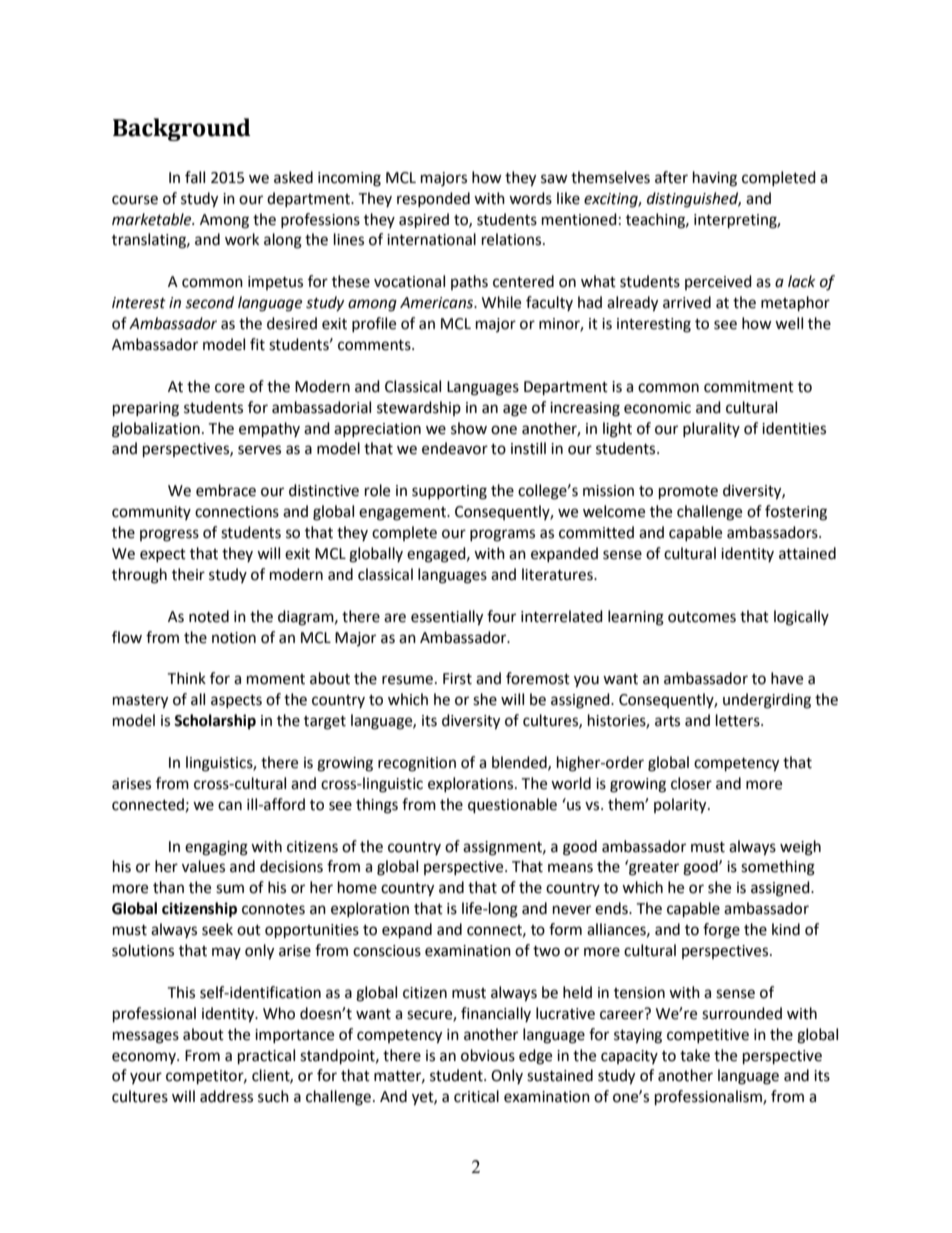 The width and height of the image is (952, 1233). I want to click on address, so click(226, 1096).
